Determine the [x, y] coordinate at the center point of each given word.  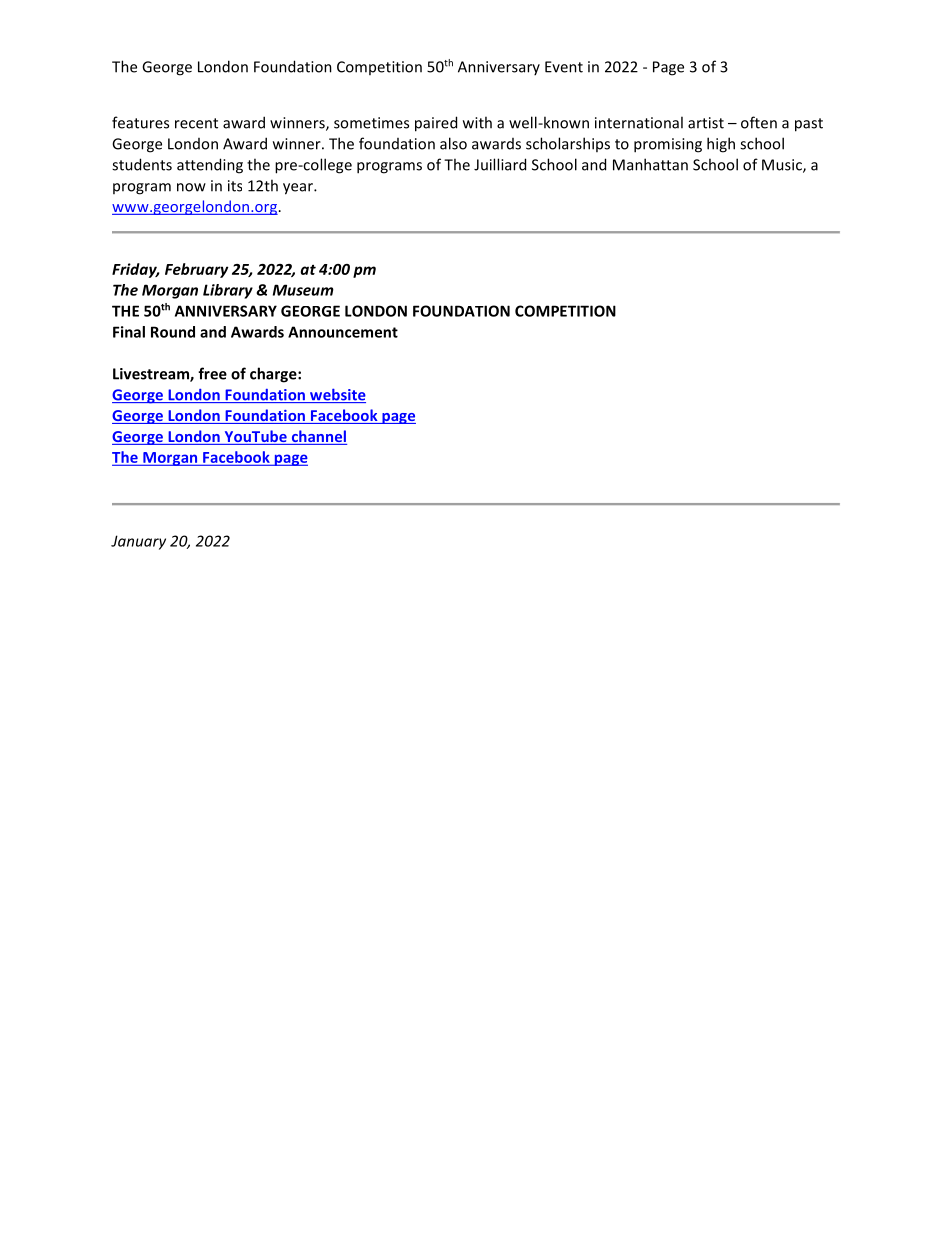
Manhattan [650, 164]
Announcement [343, 332]
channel [318, 437]
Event [564, 67]
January [138, 542]
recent [196, 123]
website [337, 395]
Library [228, 291]
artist [706, 123]
